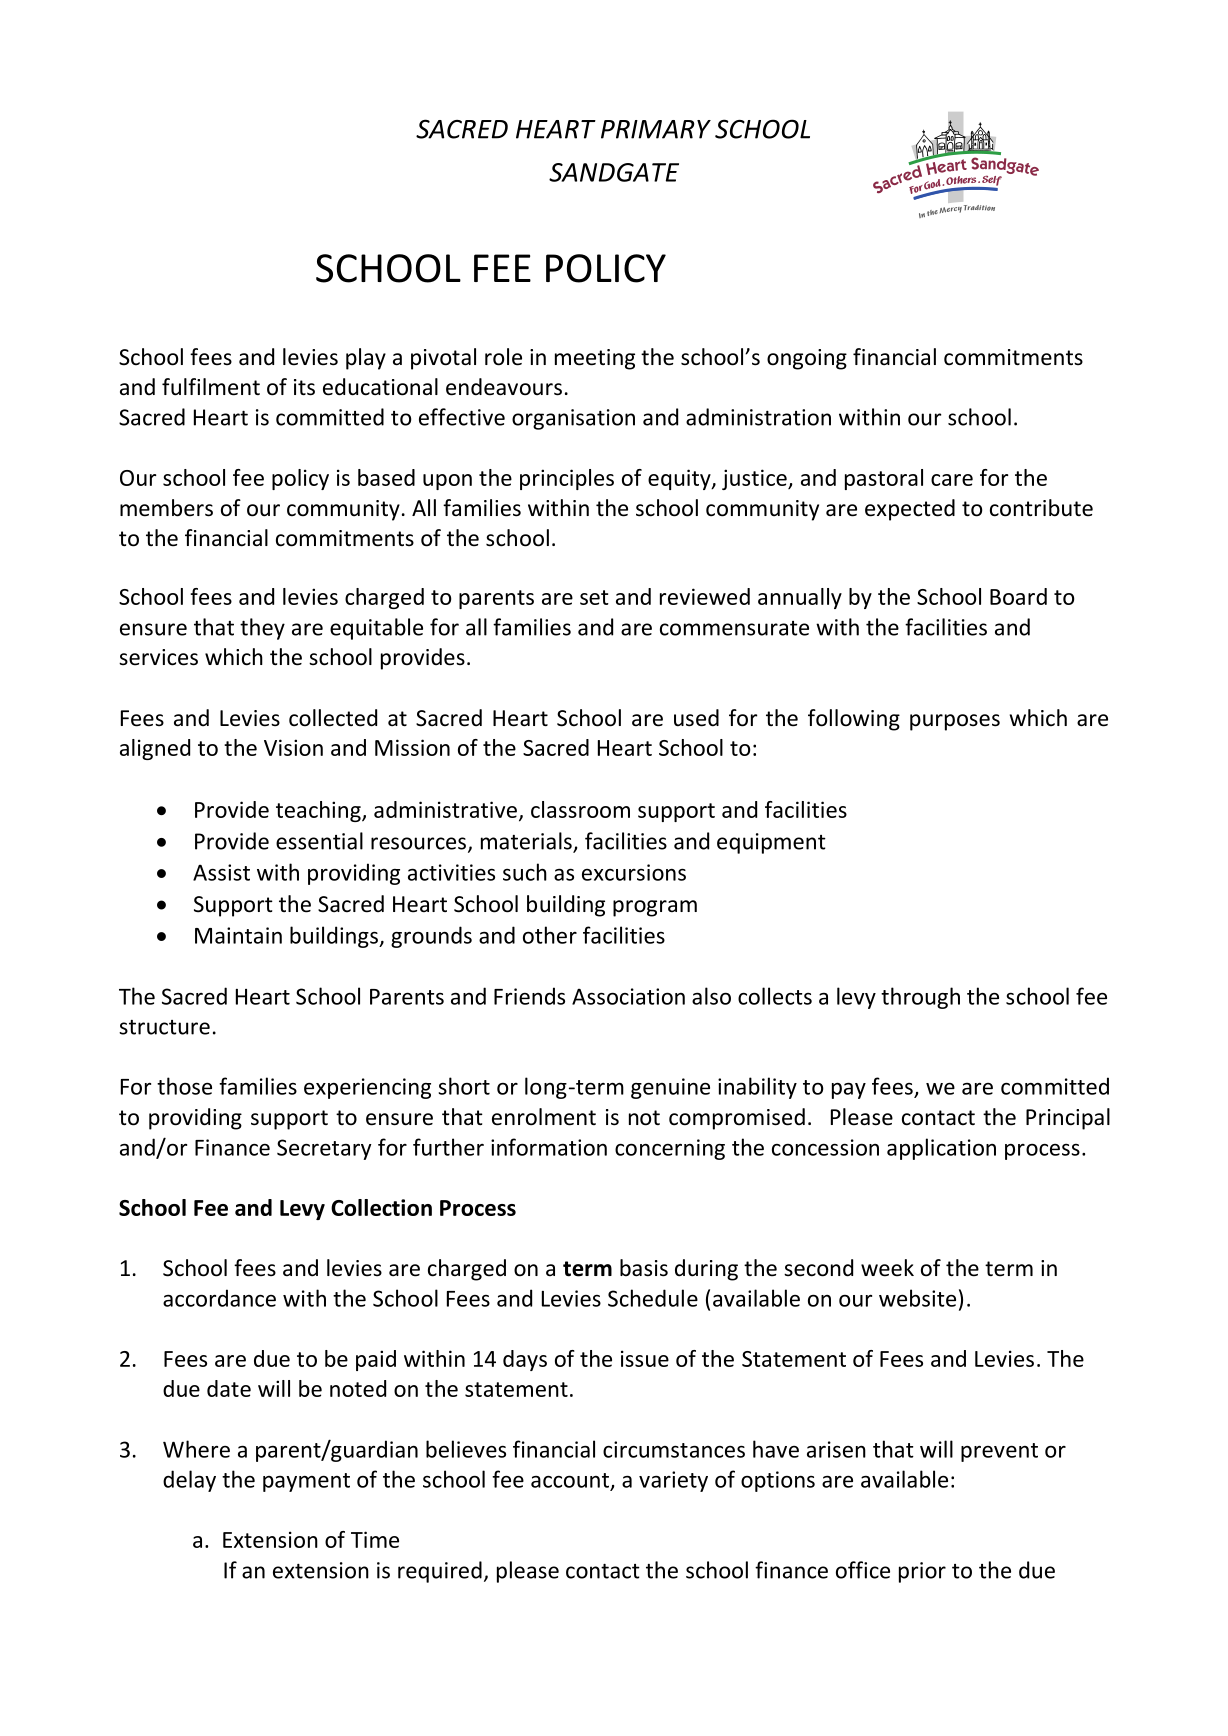 The image size is (1228, 1736). What do you see at coordinates (366, 359) in the screenshot?
I see `play` at bounding box center [366, 359].
